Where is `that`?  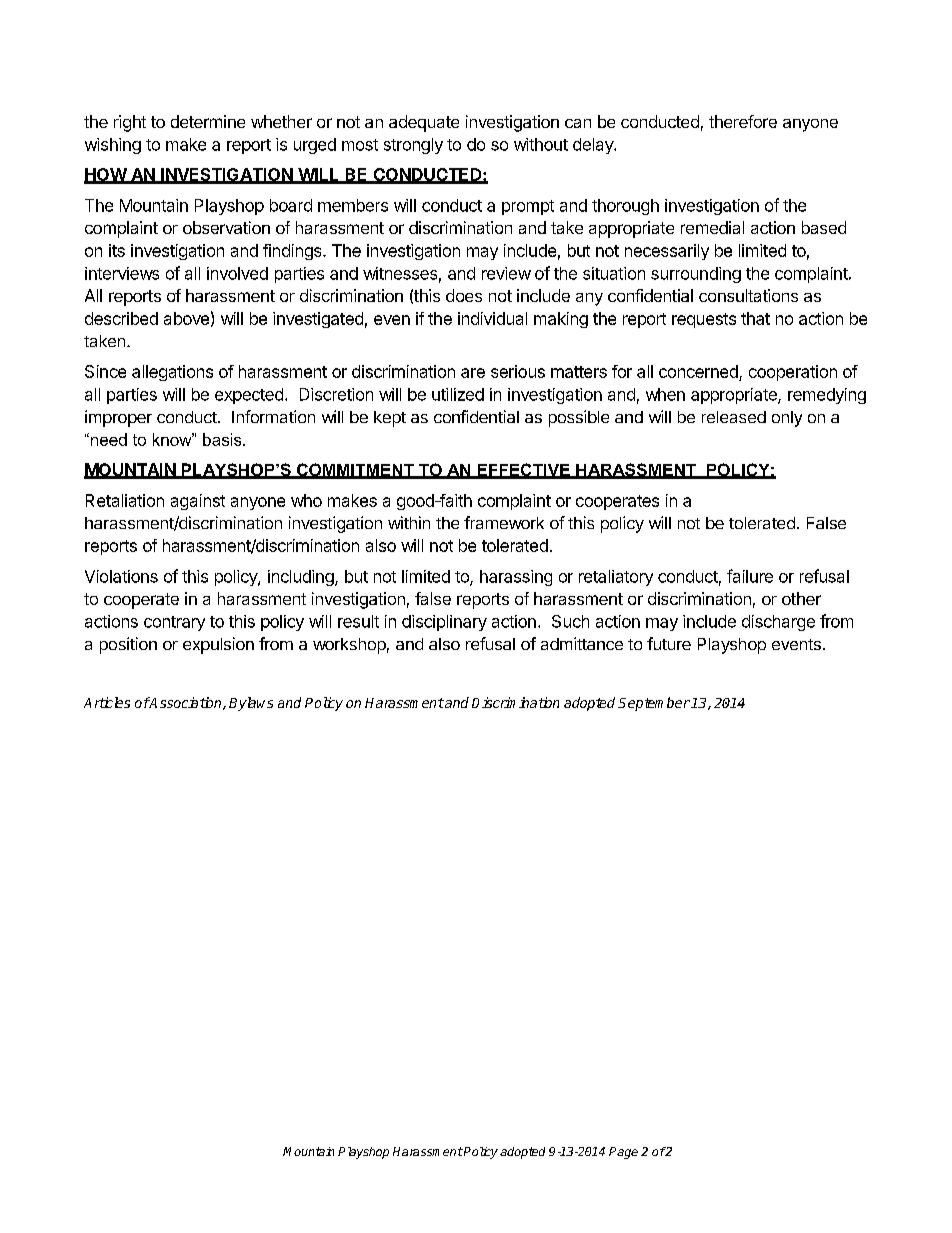 that is located at coordinates (755, 318).
